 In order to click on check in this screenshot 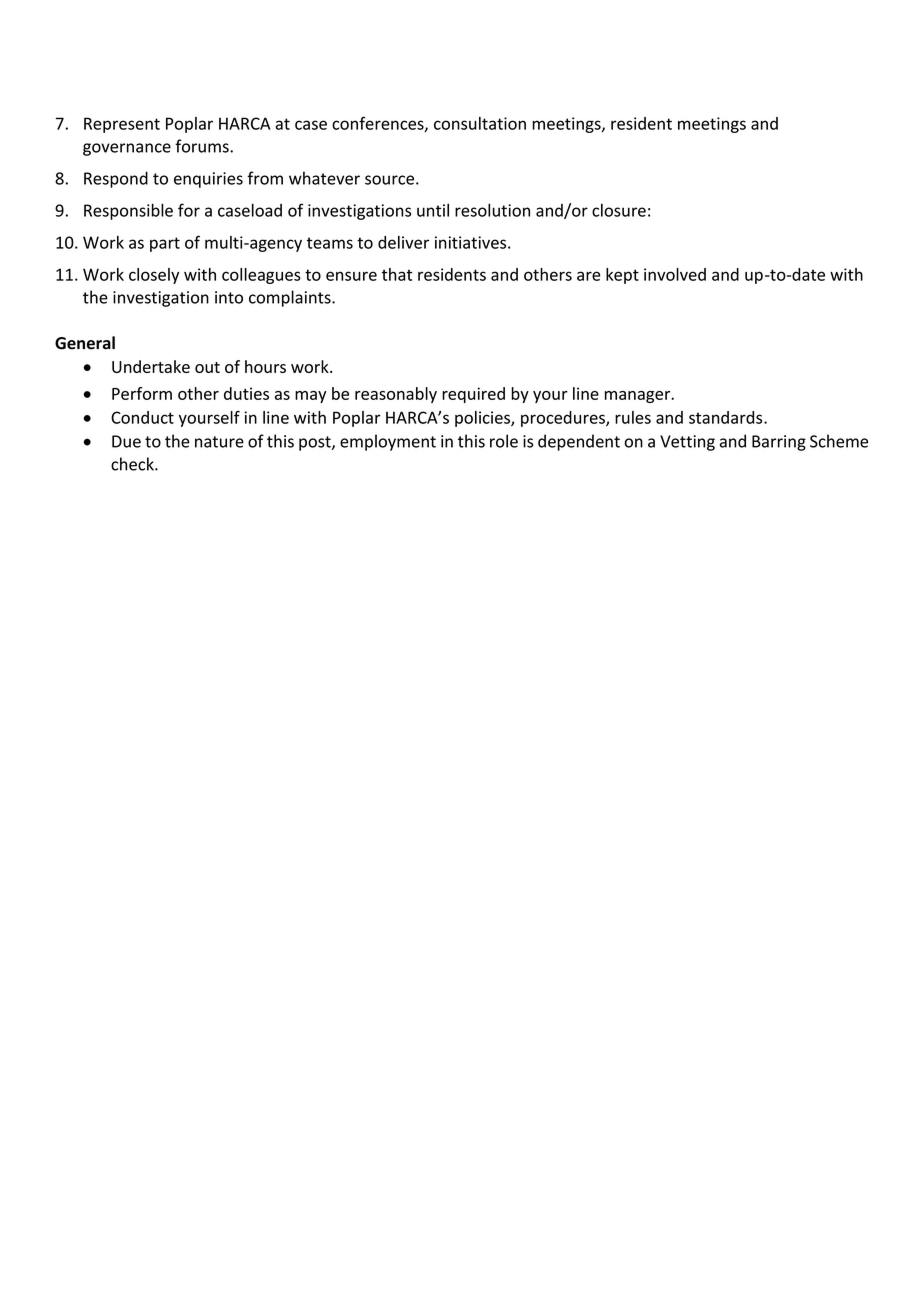, I will do `click(133, 464)`.
